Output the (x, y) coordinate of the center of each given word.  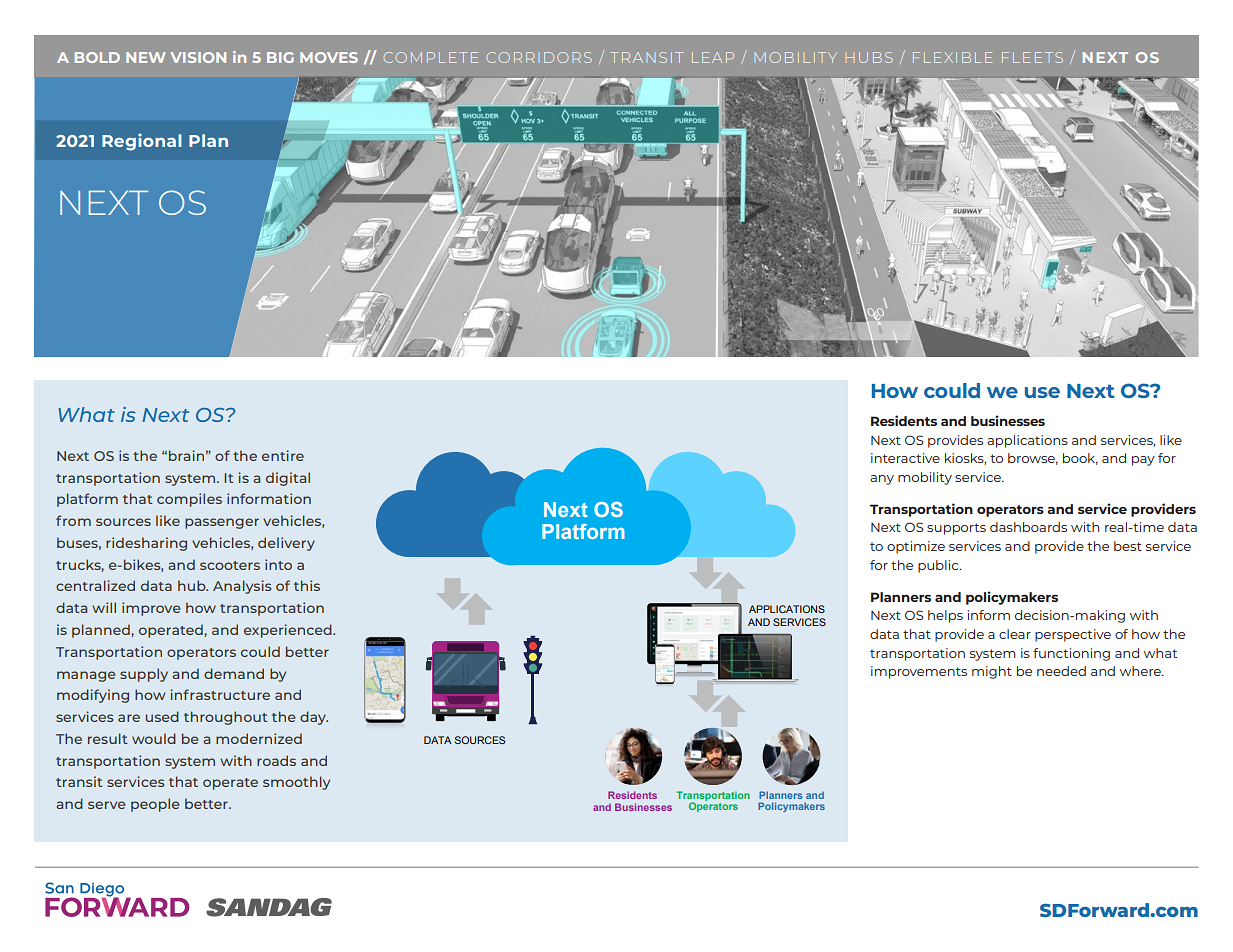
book (1080, 459)
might (992, 672)
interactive (905, 458)
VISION (198, 57)
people (155, 805)
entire (283, 455)
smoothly (296, 783)
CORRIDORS (539, 57)
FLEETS (1032, 57)
